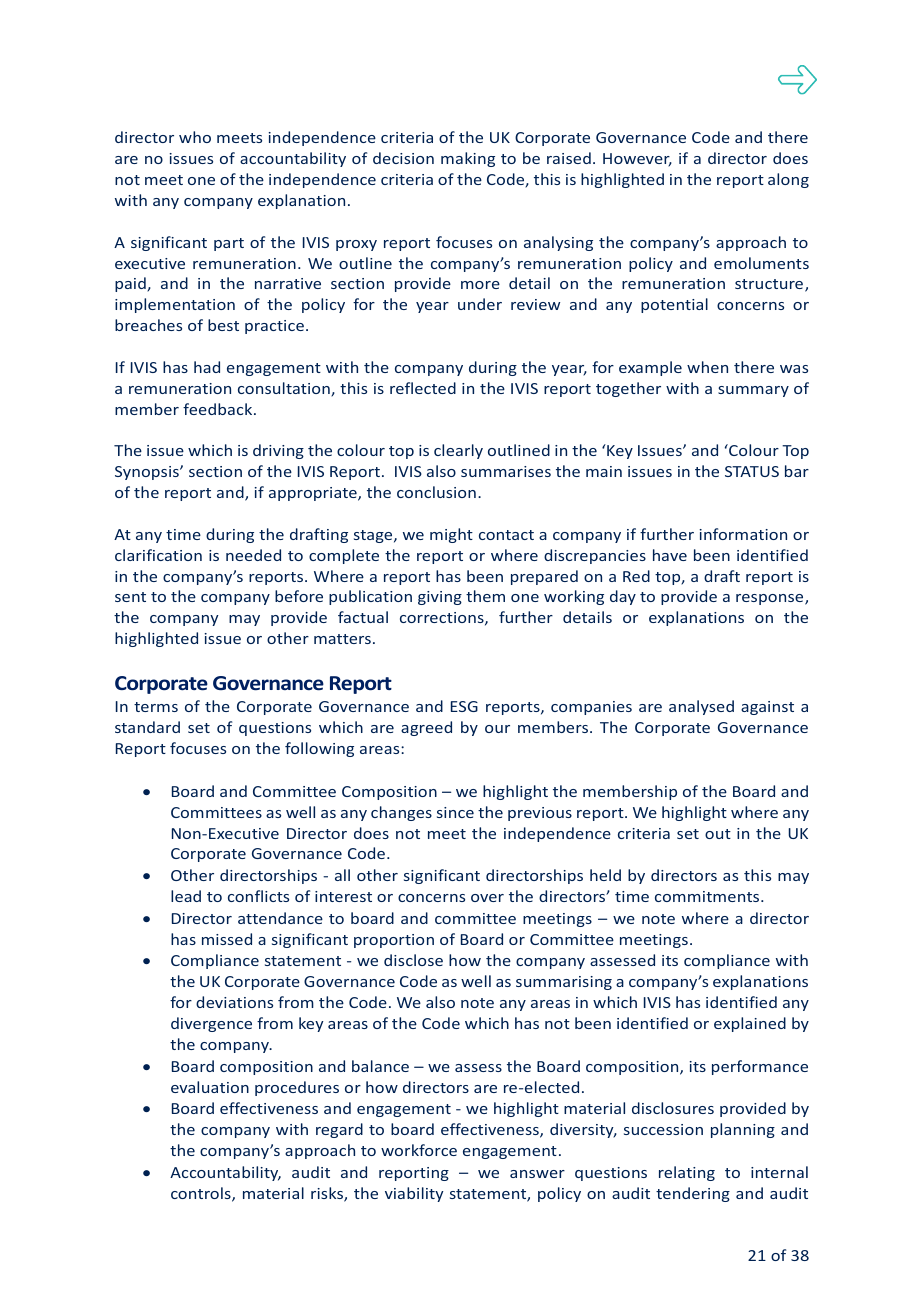 The height and width of the screenshot is (1308, 924). I want to click on relating, so click(687, 1173).
